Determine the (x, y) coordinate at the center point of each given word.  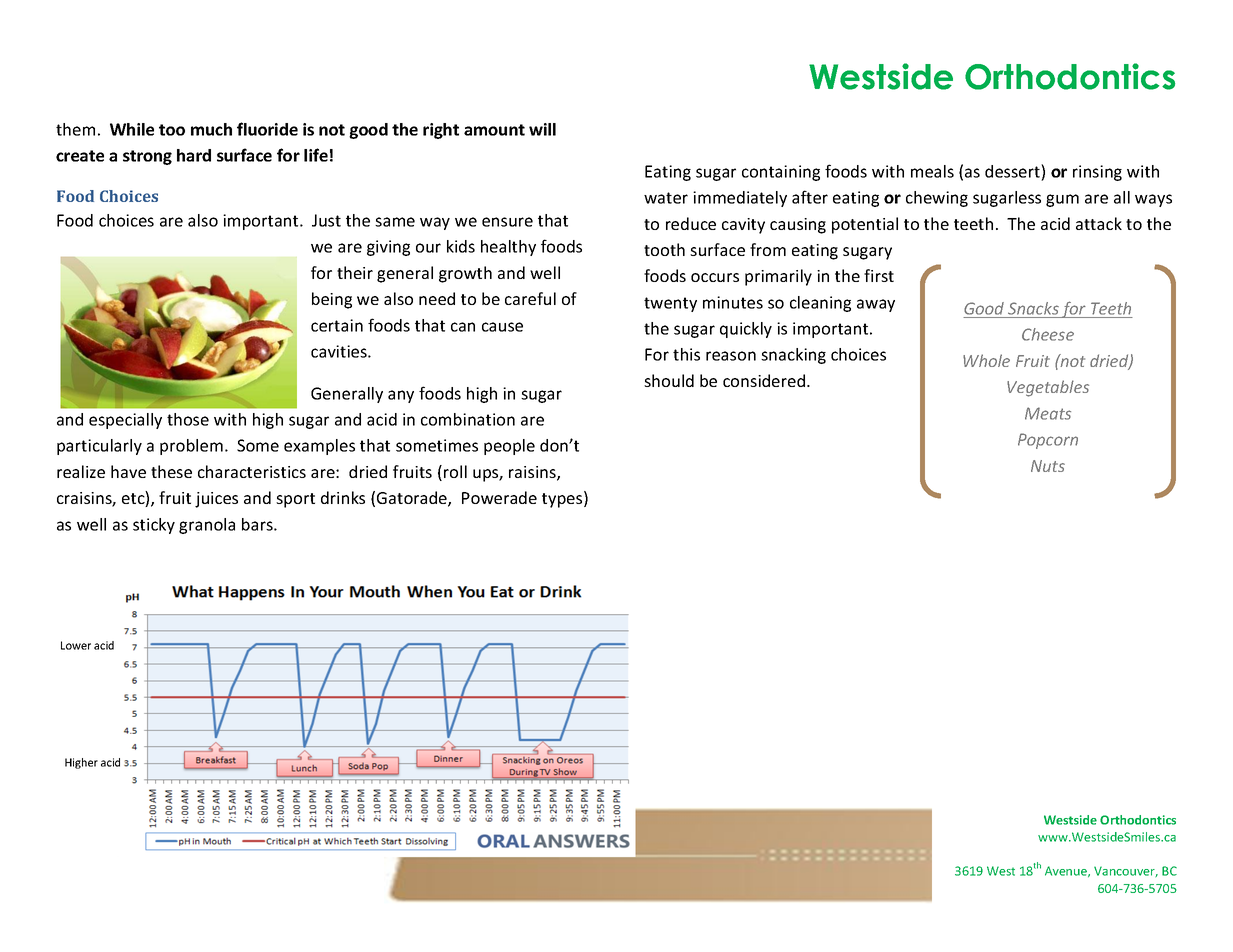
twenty (670, 304)
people (509, 447)
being (332, 300)
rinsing (1097, 173)
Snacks (1033, 308)
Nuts (1048, 466)
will (542, 129)
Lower (76, 645)
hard (194, 155)
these (171, 471)
